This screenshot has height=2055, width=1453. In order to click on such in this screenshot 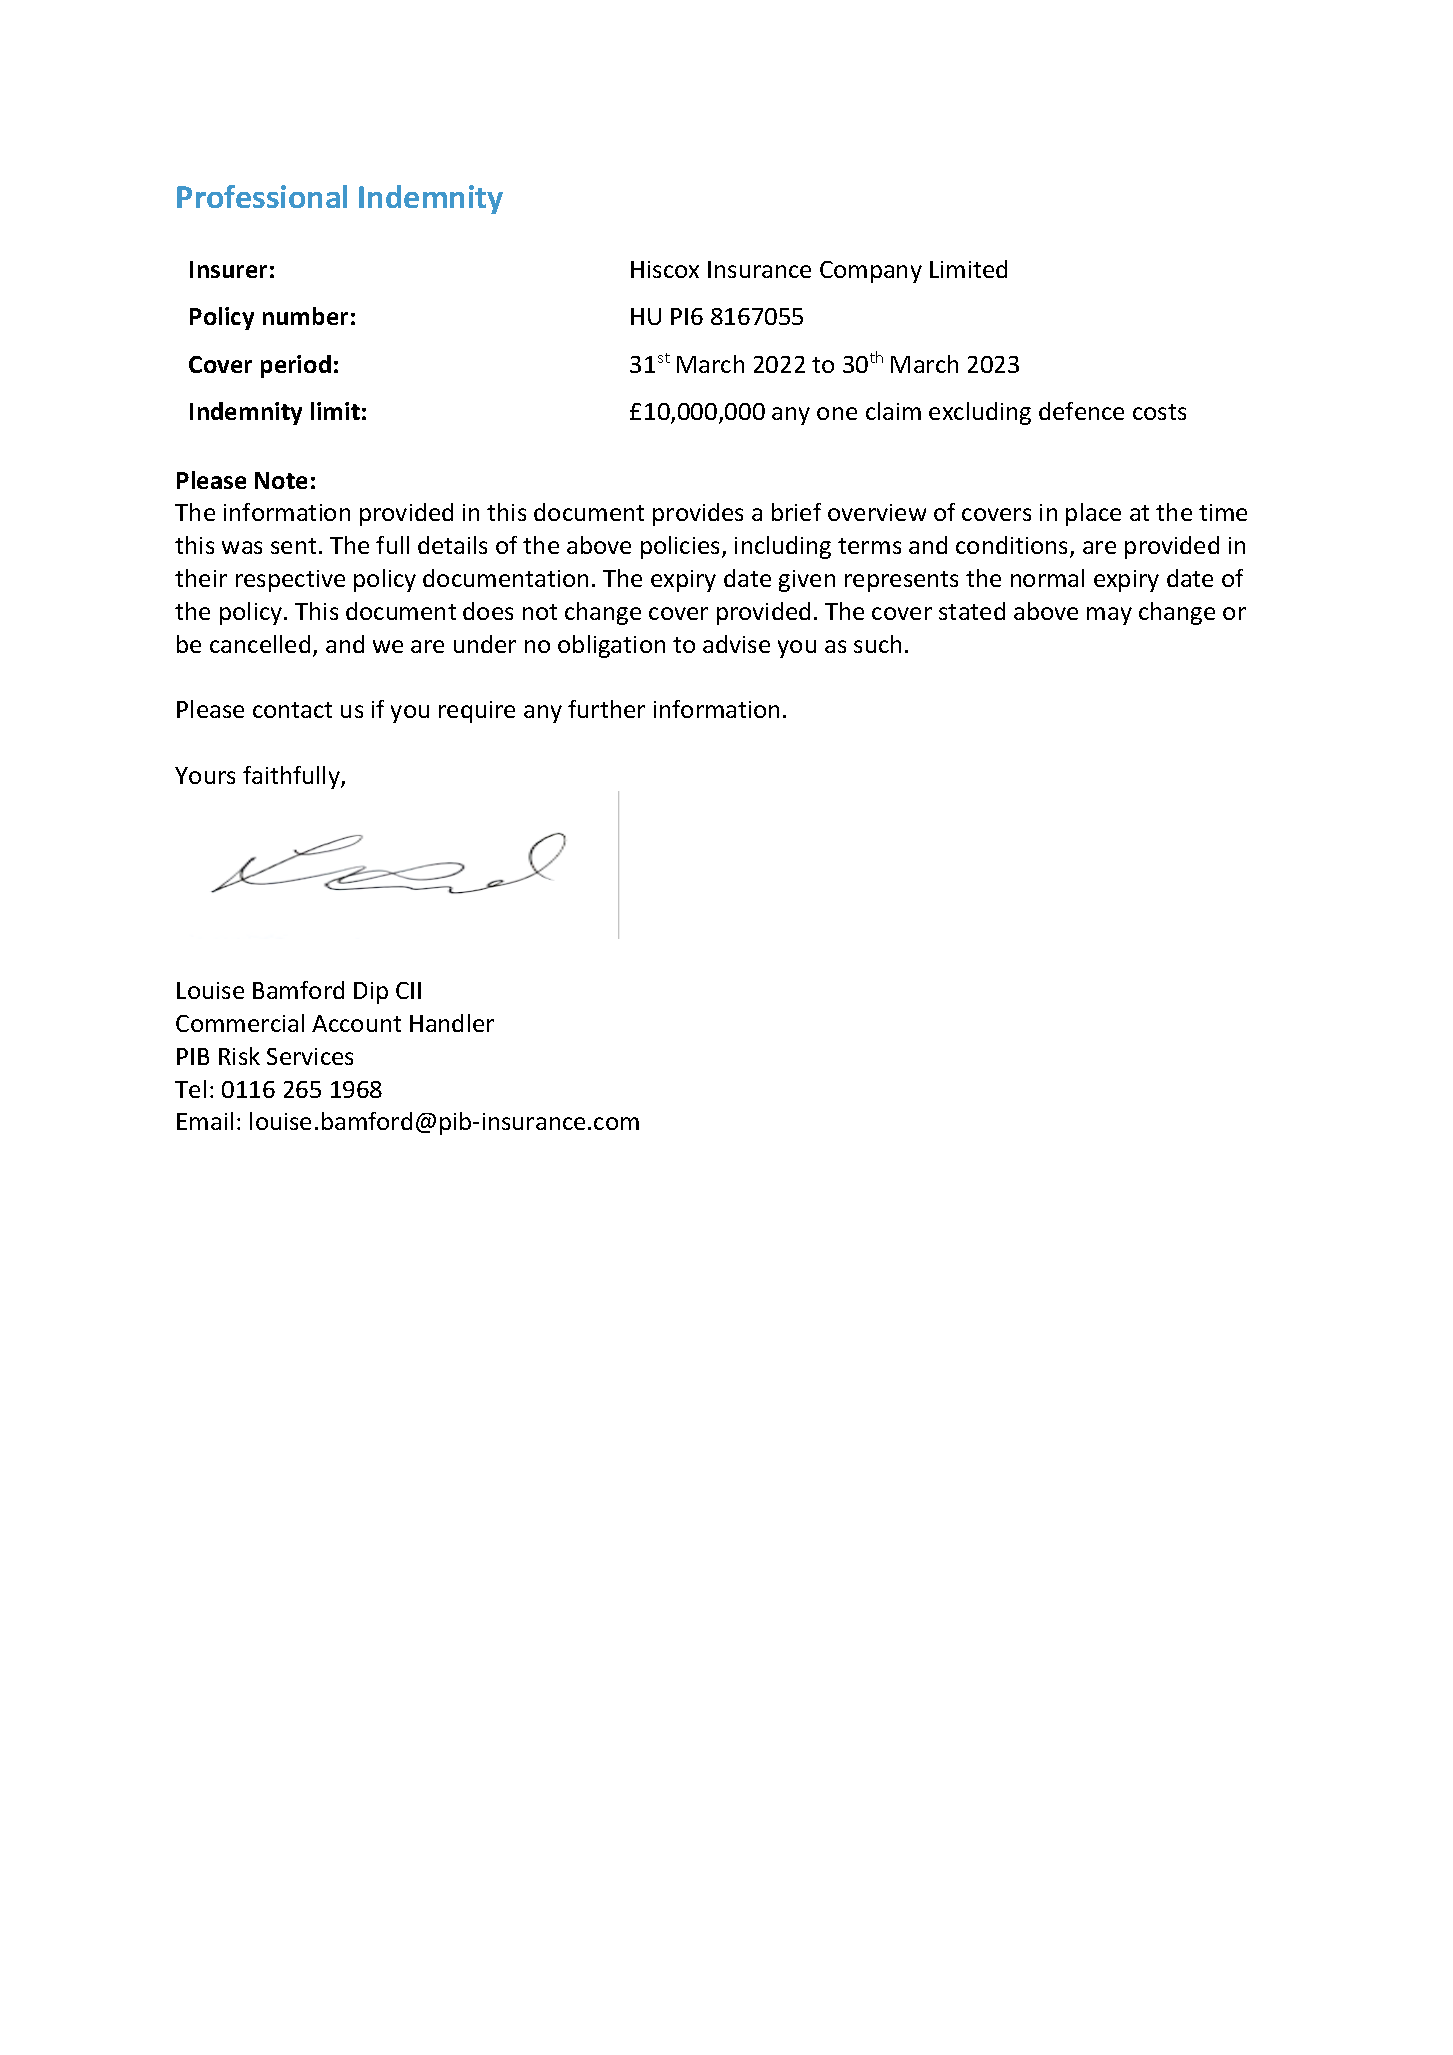, I will do `click(877, 644)`.
